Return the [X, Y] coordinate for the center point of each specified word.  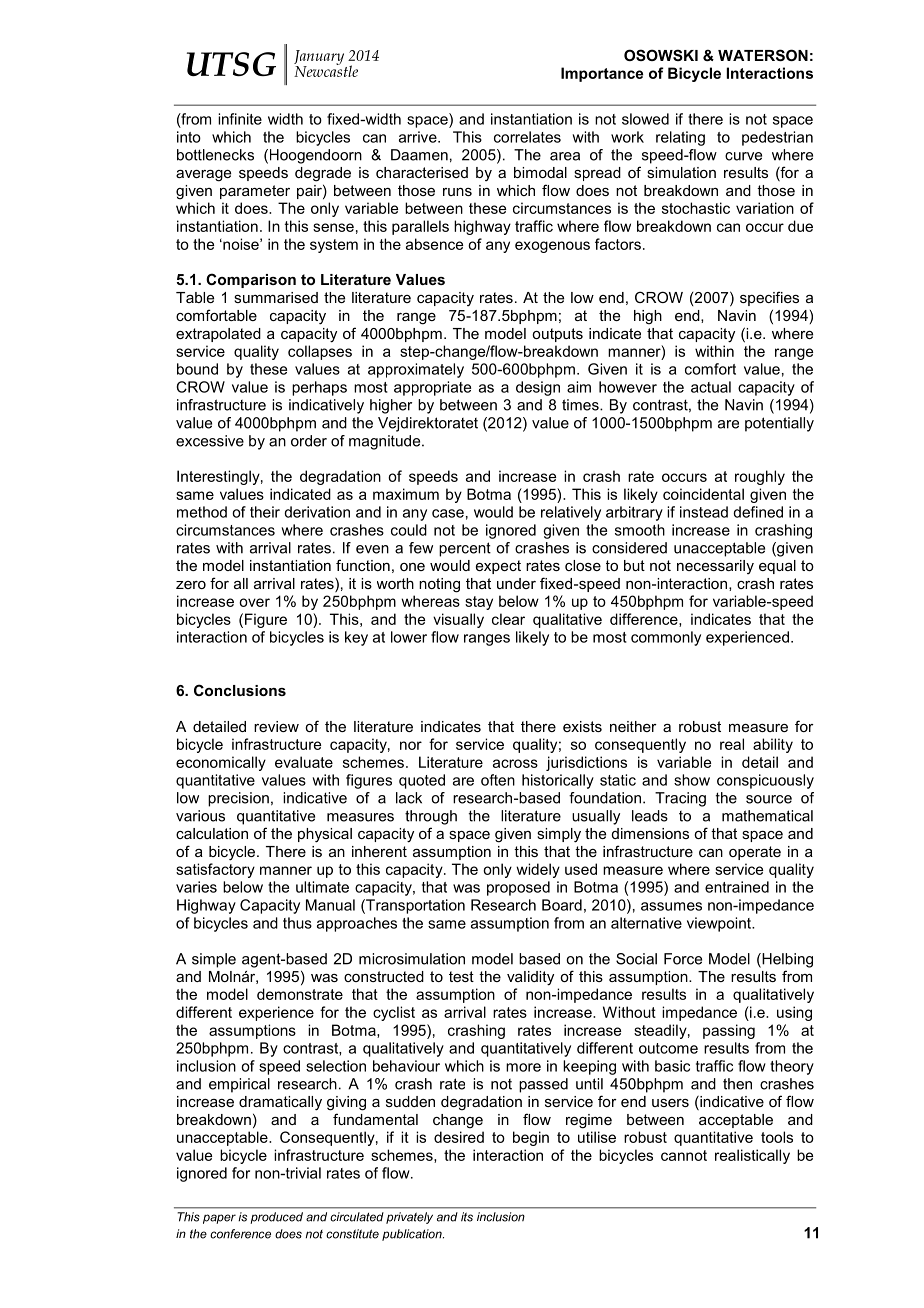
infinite [240, 119]
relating [680, 138]
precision [238, 799]
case [448, 513]
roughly [760, 477]
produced [276, 1218]
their [265, 512]
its [467, 1217]
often [498, 780]
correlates [527, 137]
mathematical [767, 816]
